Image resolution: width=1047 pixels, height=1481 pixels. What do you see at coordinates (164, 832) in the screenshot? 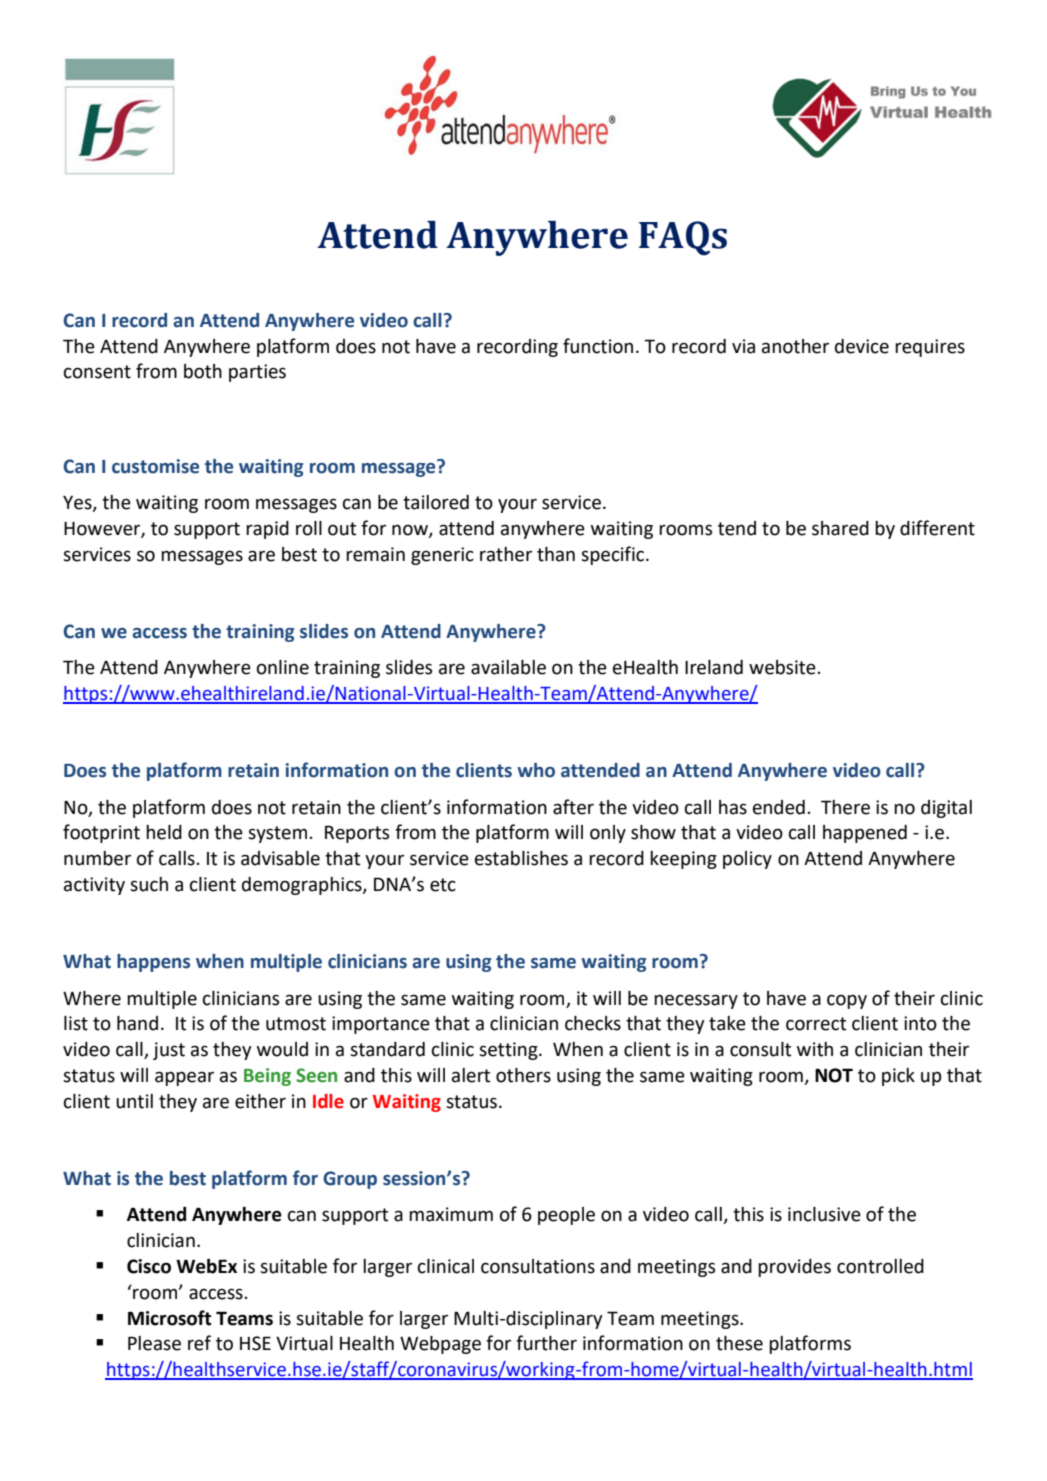
I see `held` at bounding box center [164, 832].
